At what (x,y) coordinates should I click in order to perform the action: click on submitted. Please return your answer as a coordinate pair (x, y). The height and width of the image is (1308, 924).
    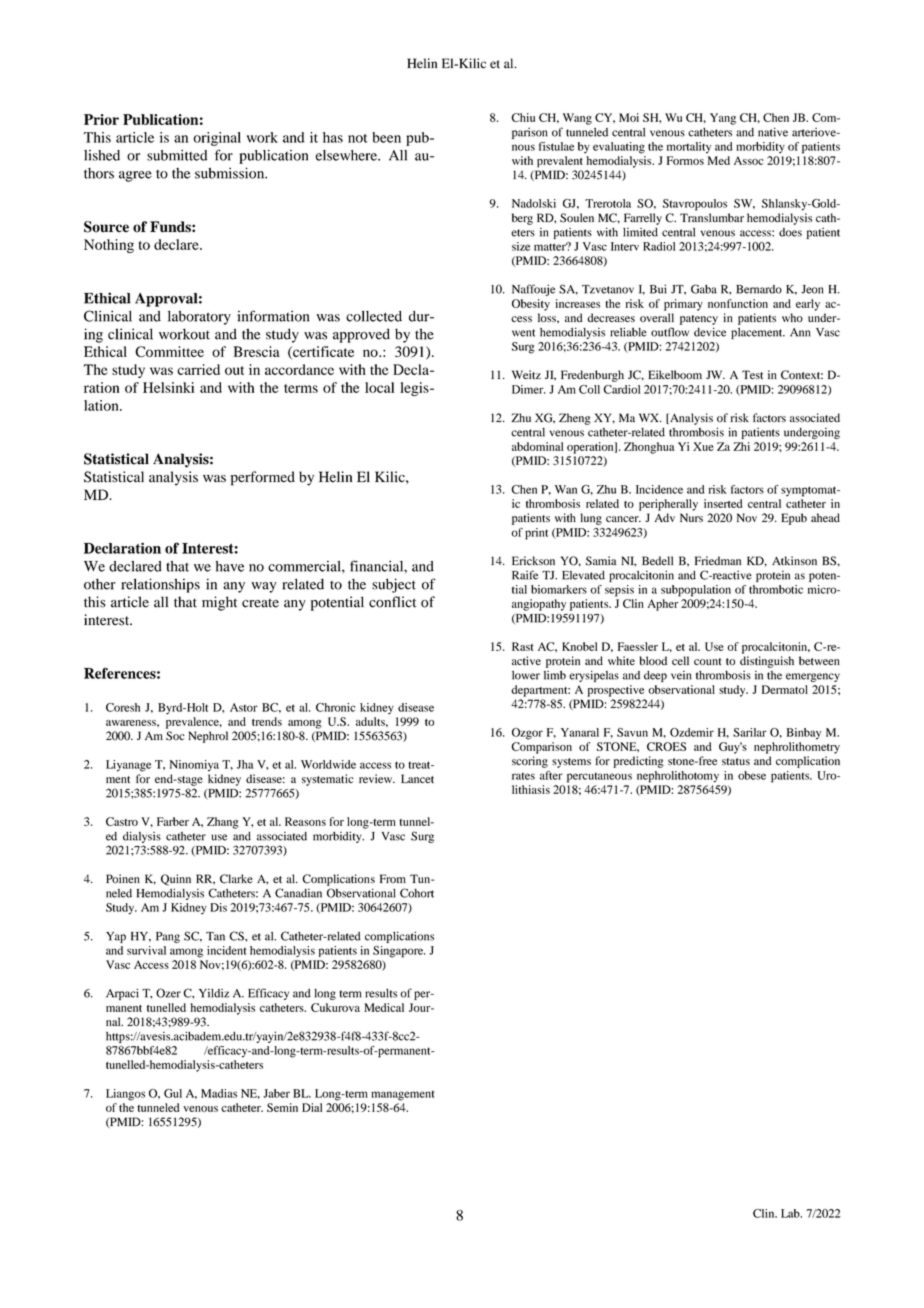
    Looking at the image, I should click on (177, 155).
